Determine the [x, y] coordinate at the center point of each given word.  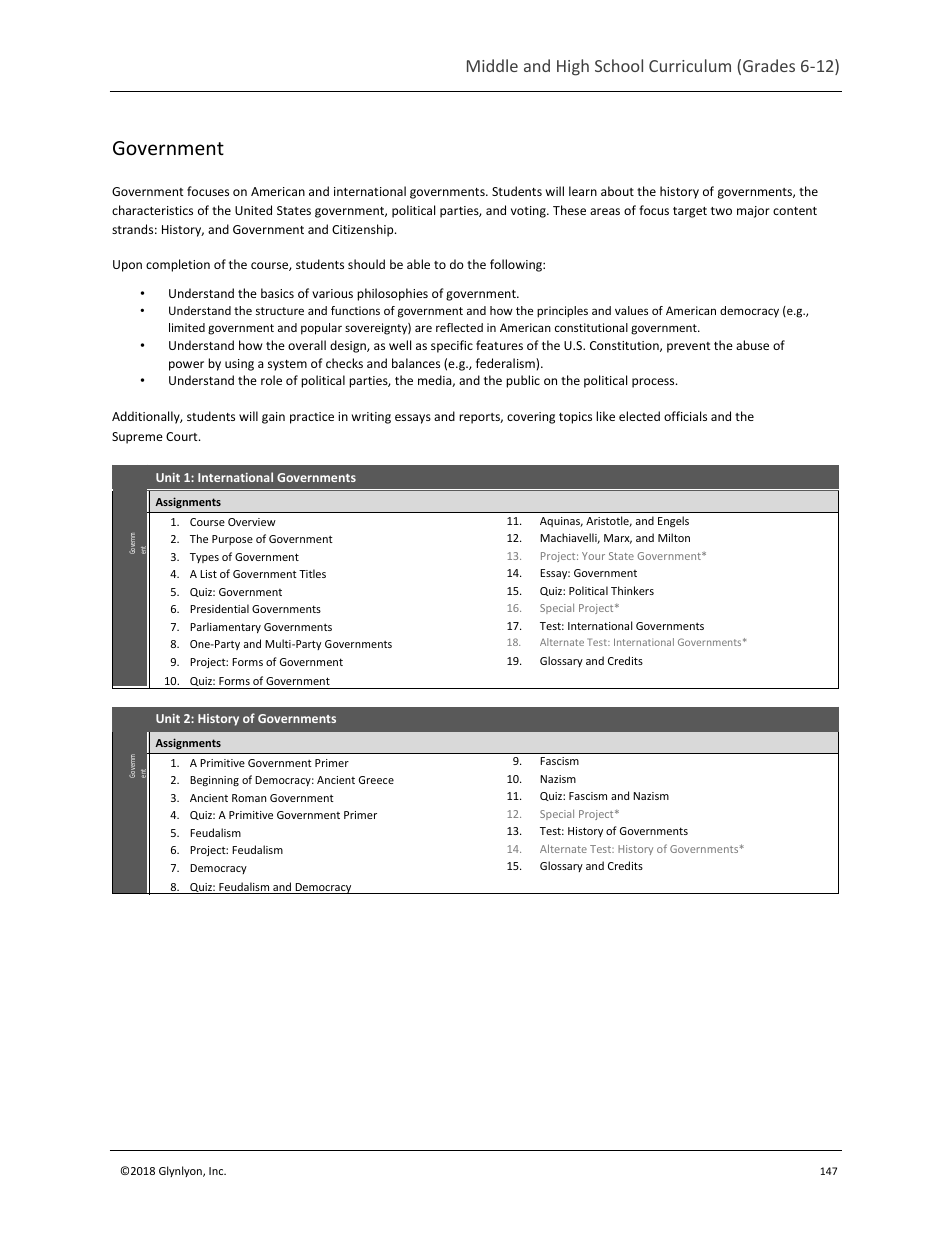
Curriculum [690, 65]
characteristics [152, 210]
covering [531, 418]
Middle [492, 65]
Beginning [214, 781]
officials [685, 416]
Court [183, 436]
